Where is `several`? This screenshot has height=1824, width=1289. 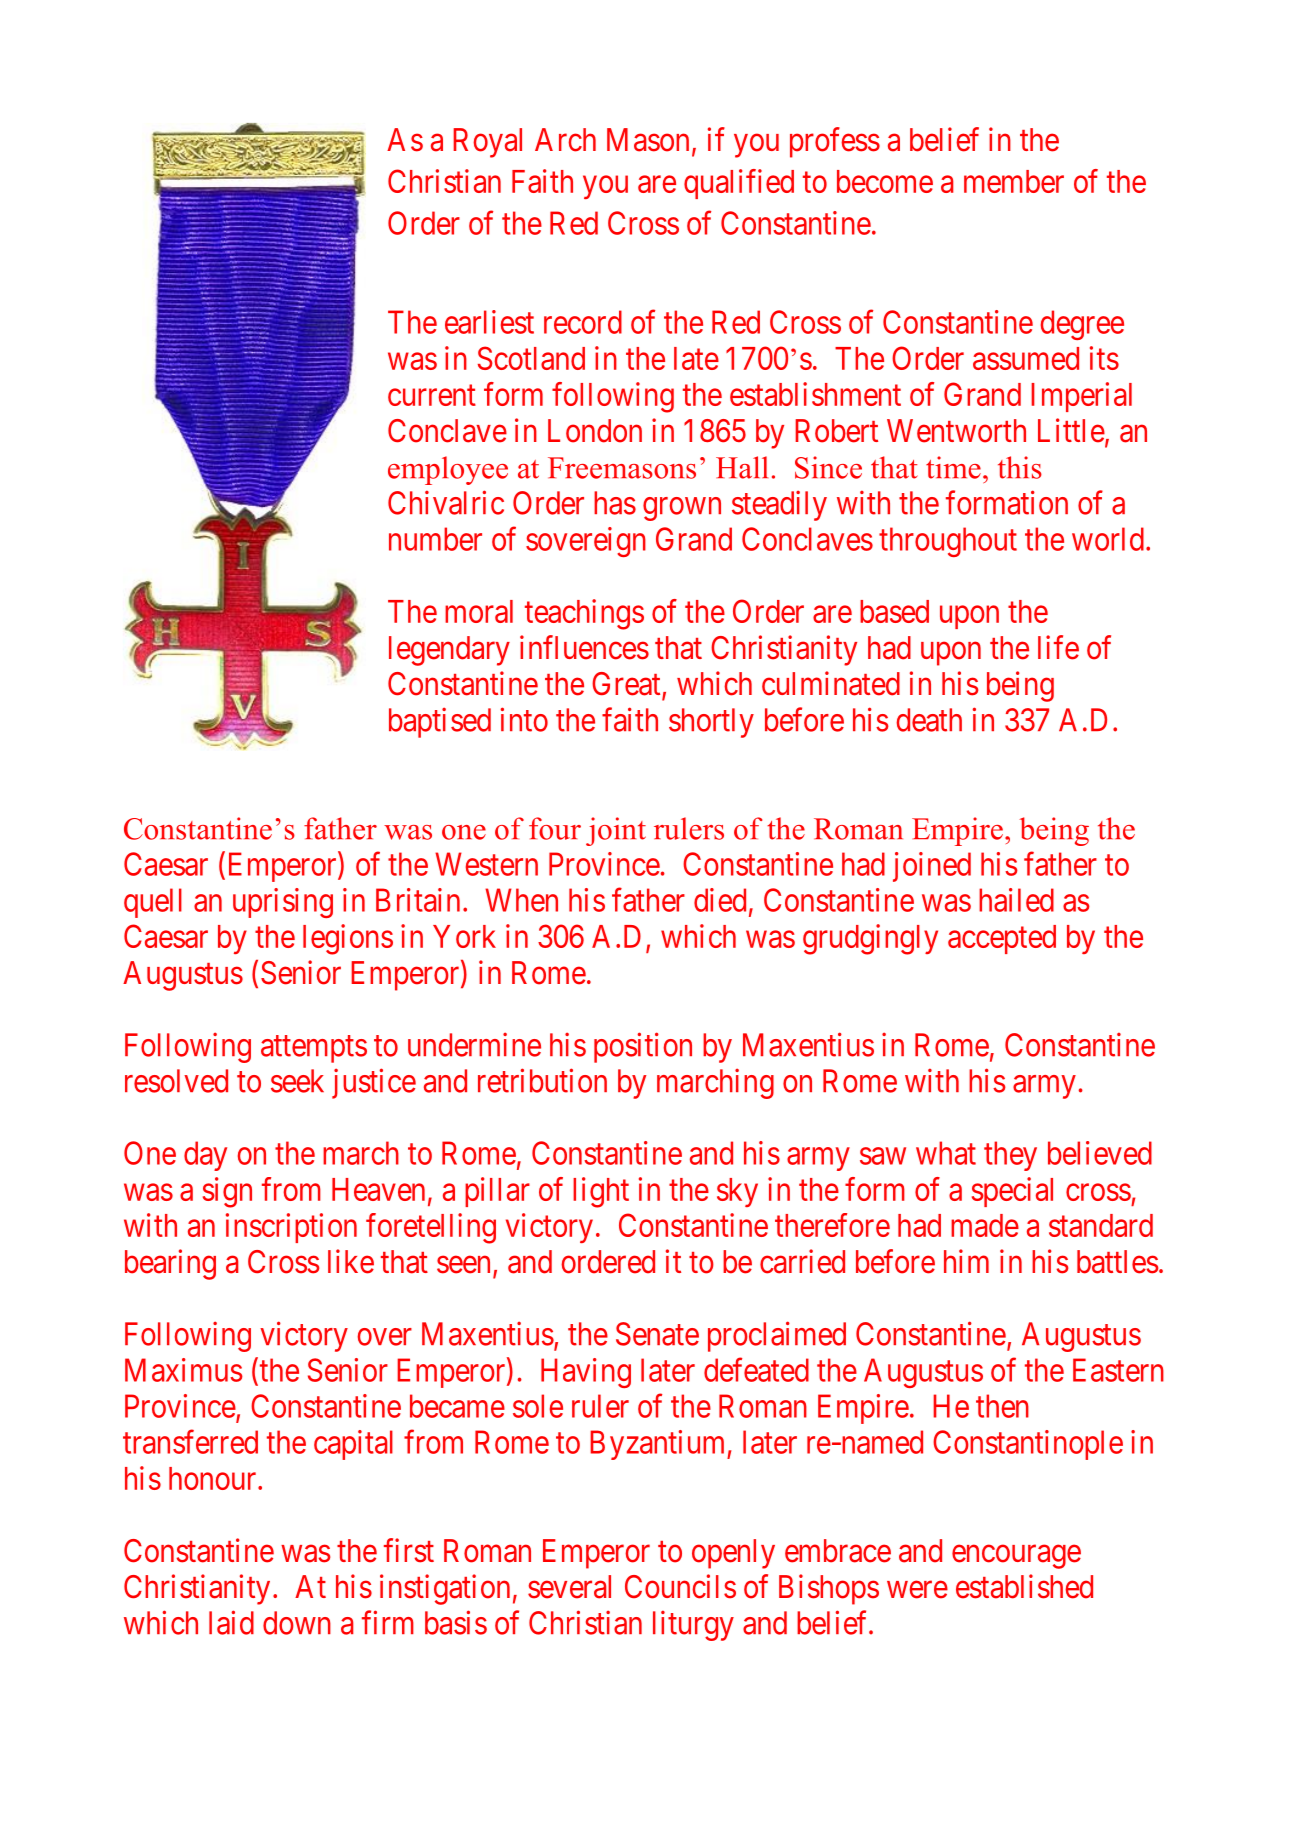 several is located at coordinates (569, 1587).
